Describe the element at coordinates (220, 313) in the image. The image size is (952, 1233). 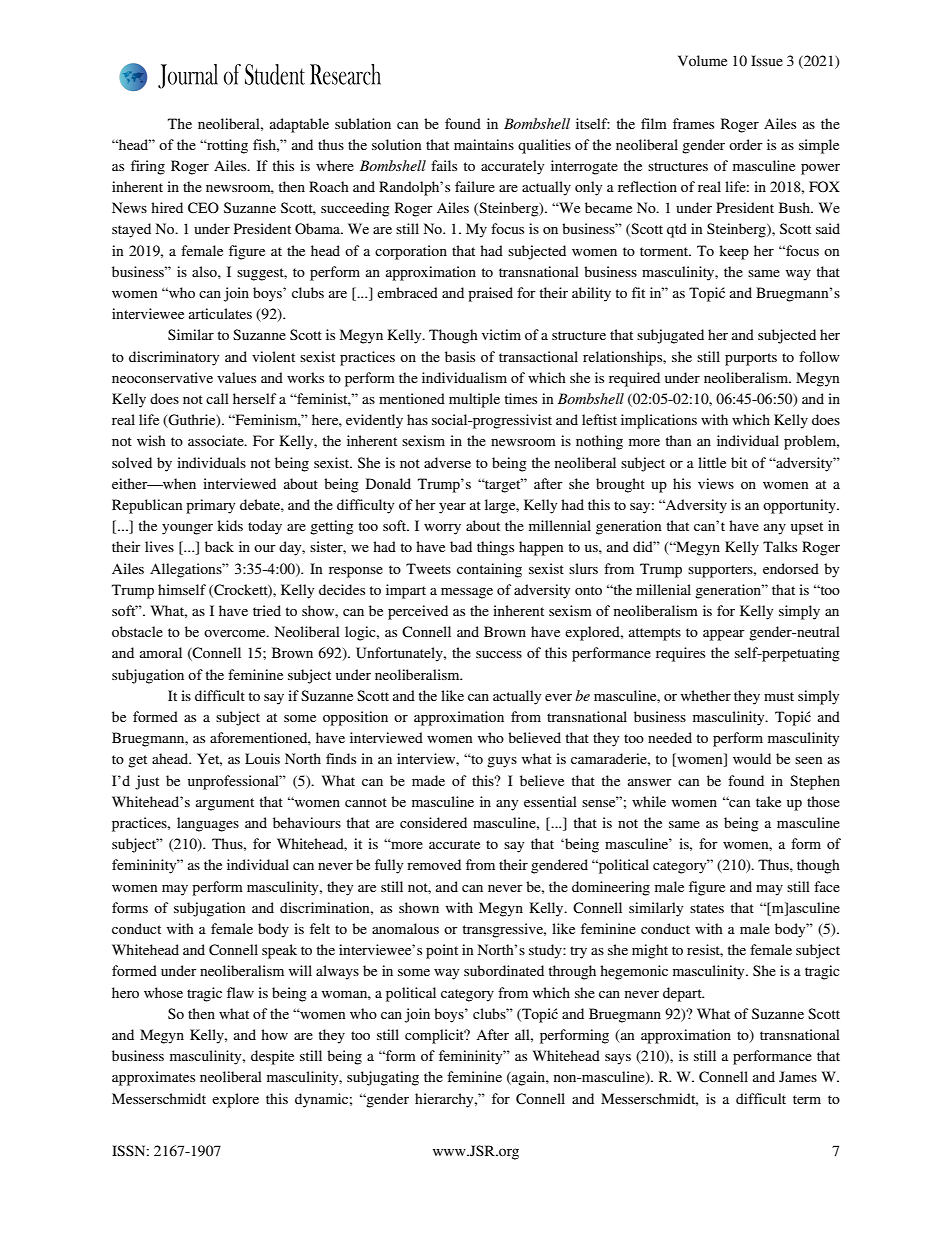
I see `articulates` at that location.
